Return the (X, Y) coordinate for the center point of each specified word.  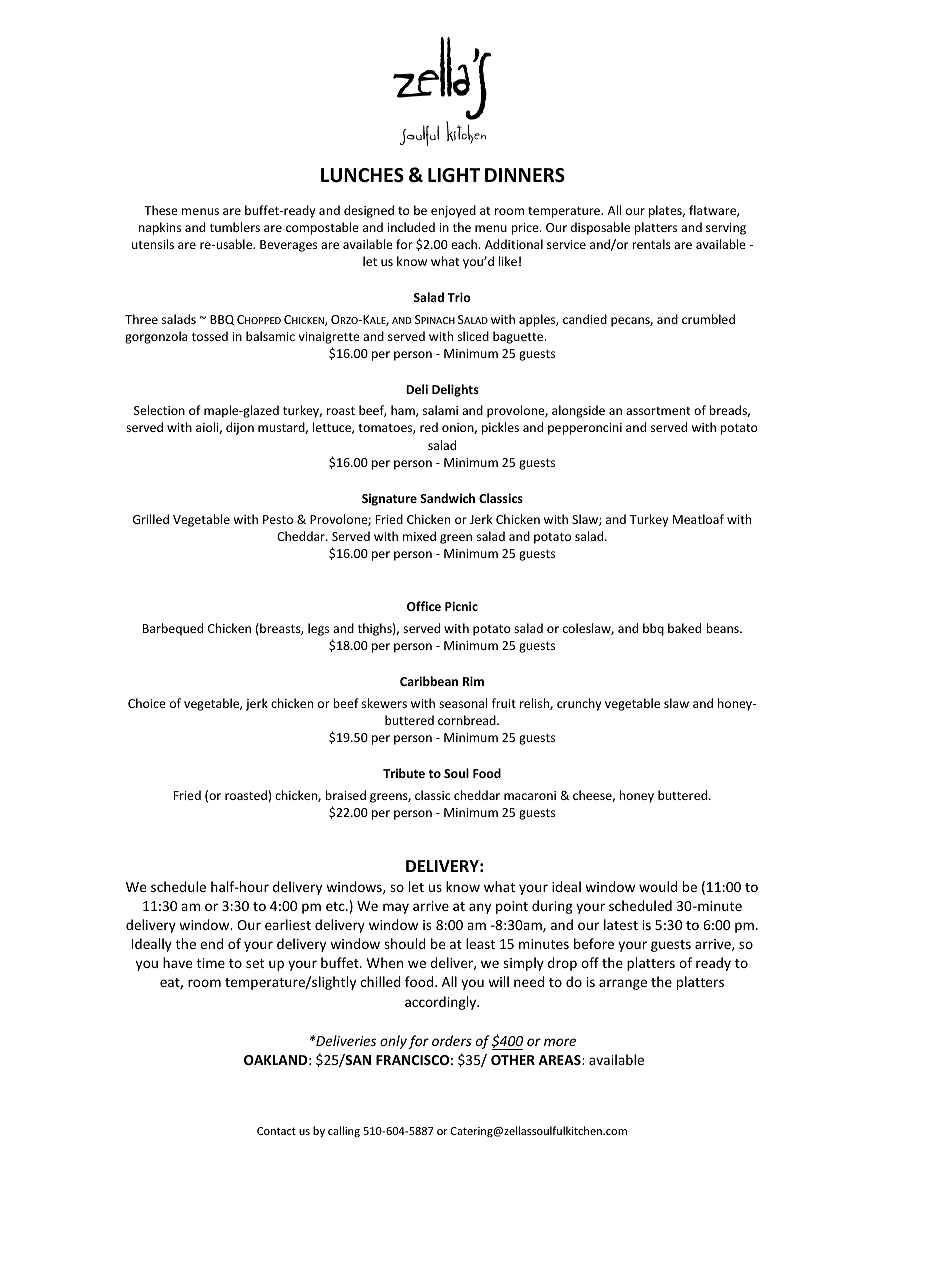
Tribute (404, 773)
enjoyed (453, 211)
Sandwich (447, 498)
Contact (276, 1131)
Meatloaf (698, 519)
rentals (651, 244)
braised (345, 795)
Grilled (151, 519)
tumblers (235, 227)
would (658, 886)
